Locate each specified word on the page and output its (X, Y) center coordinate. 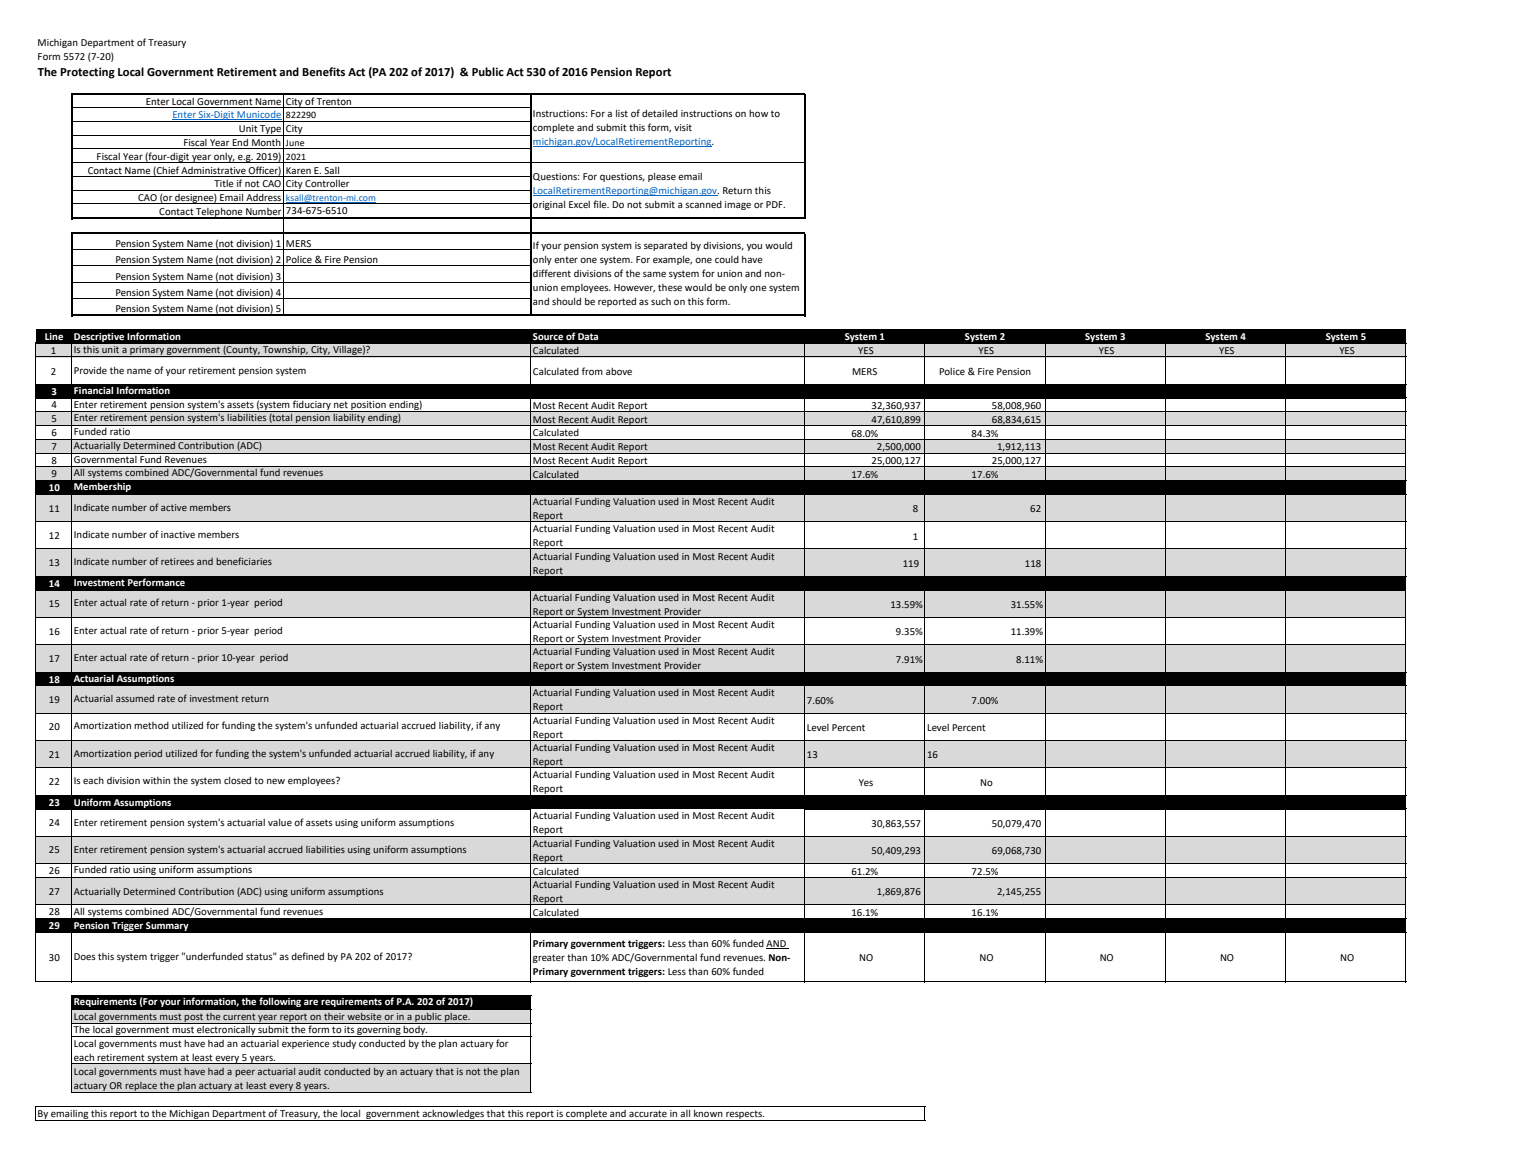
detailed (660, 113)
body (415, 1031)
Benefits (323, 72)
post (194, 1018)
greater (549, 958)
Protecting (87, 73)
